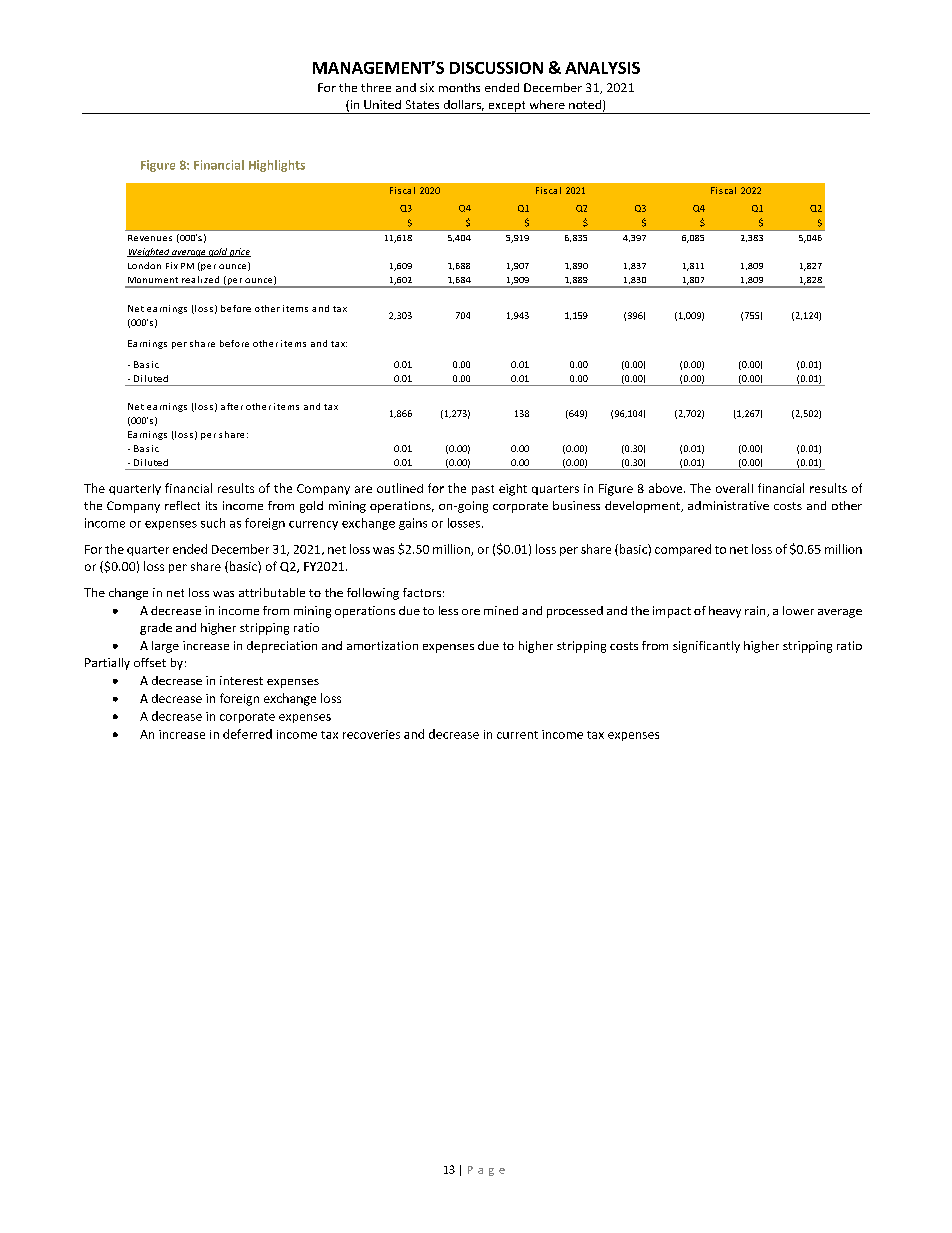 The width and height of the image is (952, 1233). Describe the element at coordinates (483, 490) in the image. I see `past` at that location.
